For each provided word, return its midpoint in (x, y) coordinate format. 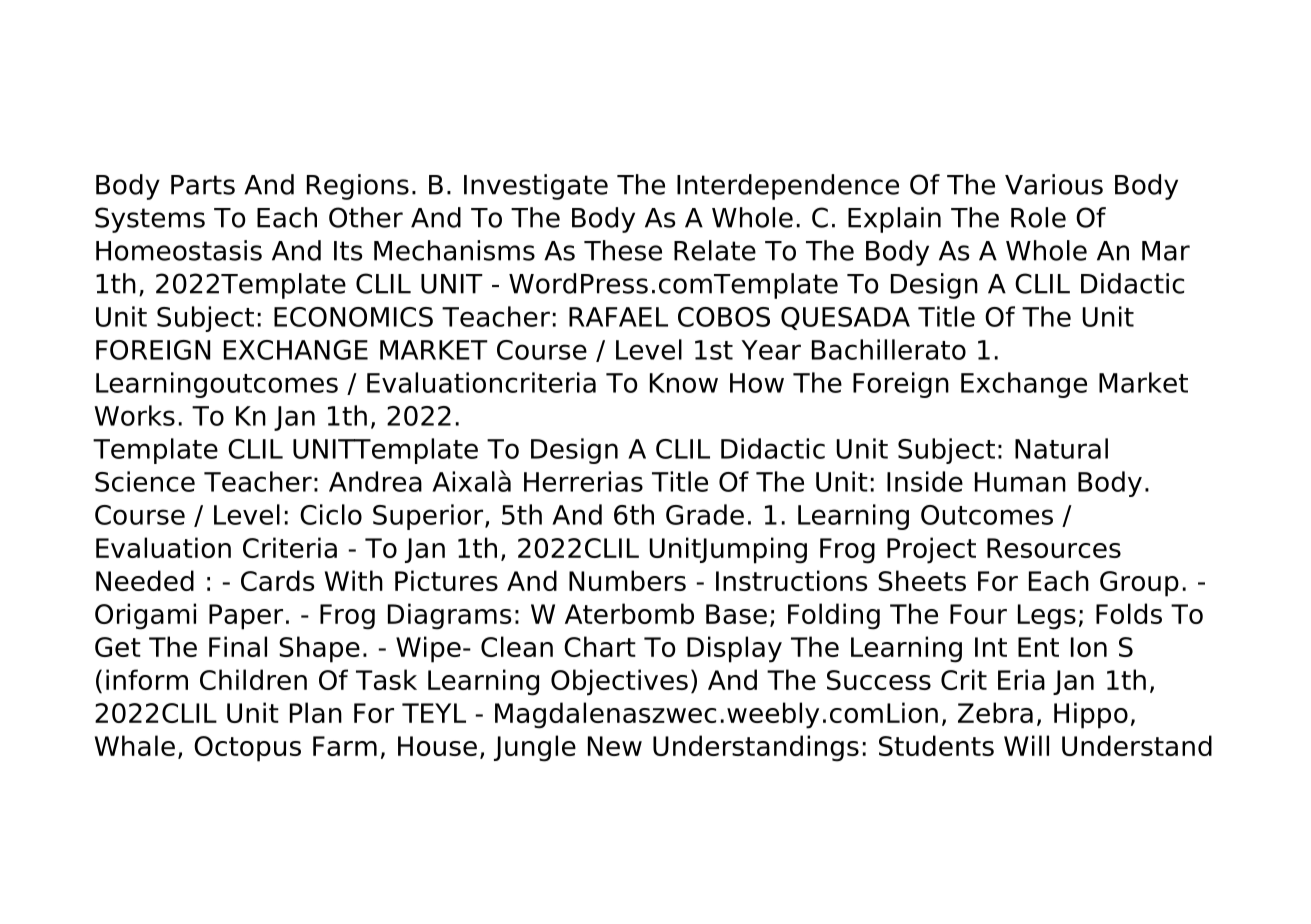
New (615, 746)
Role (1038, 217)
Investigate (536, 187)
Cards (278, 580)
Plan (316, 712)
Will (1026, 745)
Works (134, 415)
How (757, 383)
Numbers (627, 580)
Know (684, 383)
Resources (1054, 548)
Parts (203, 185)
